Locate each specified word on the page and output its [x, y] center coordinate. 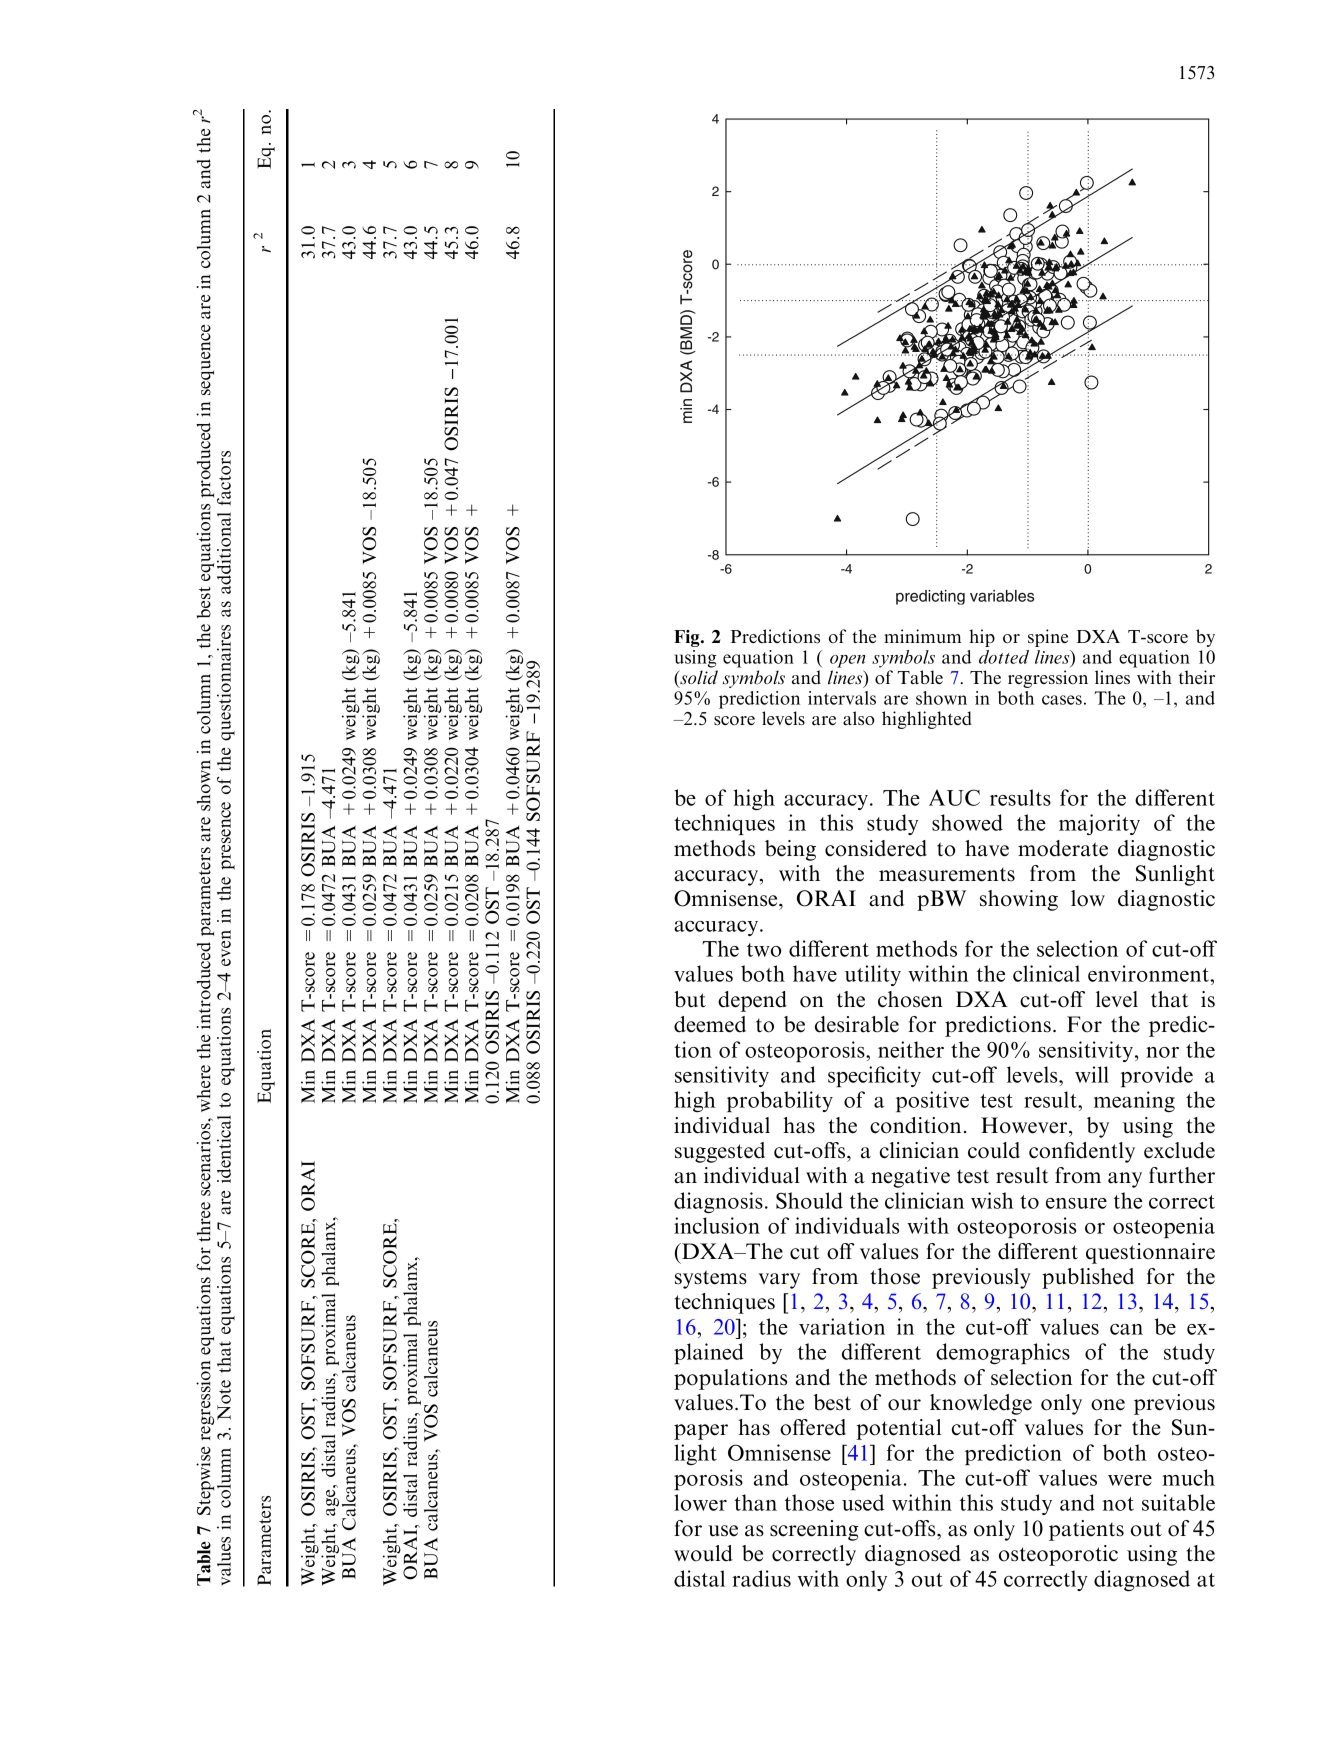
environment [1150, 973]
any [1125, 1180]
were [1130, 1480]
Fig [688, 638]
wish [992, 1200]
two [764, 950]
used [863, 1502]
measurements [947, 874]
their [1197, 677]
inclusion [717, 1225]
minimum [923, 636]
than [755, 1502]
